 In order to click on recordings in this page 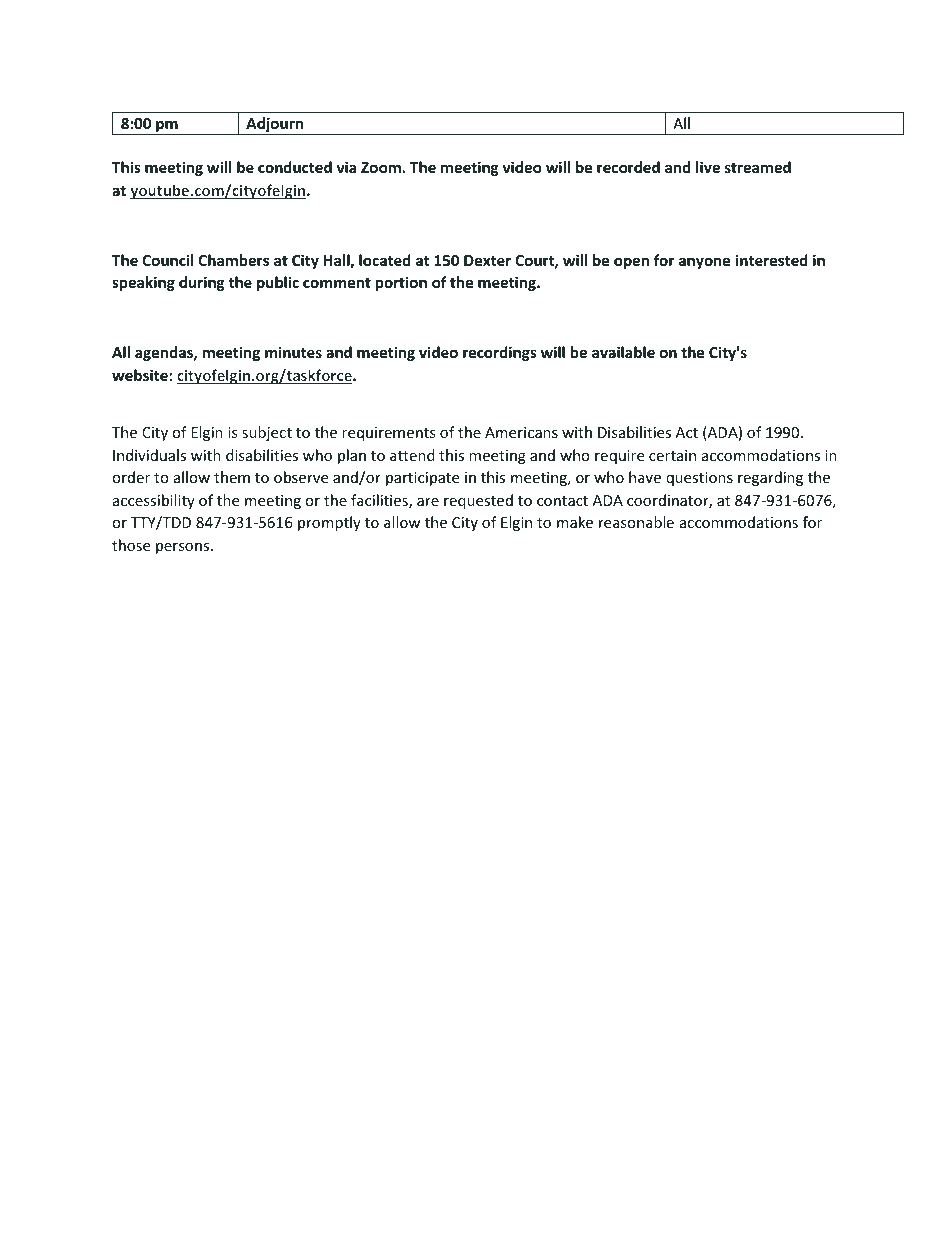, I will do `click(500, 353)`.
